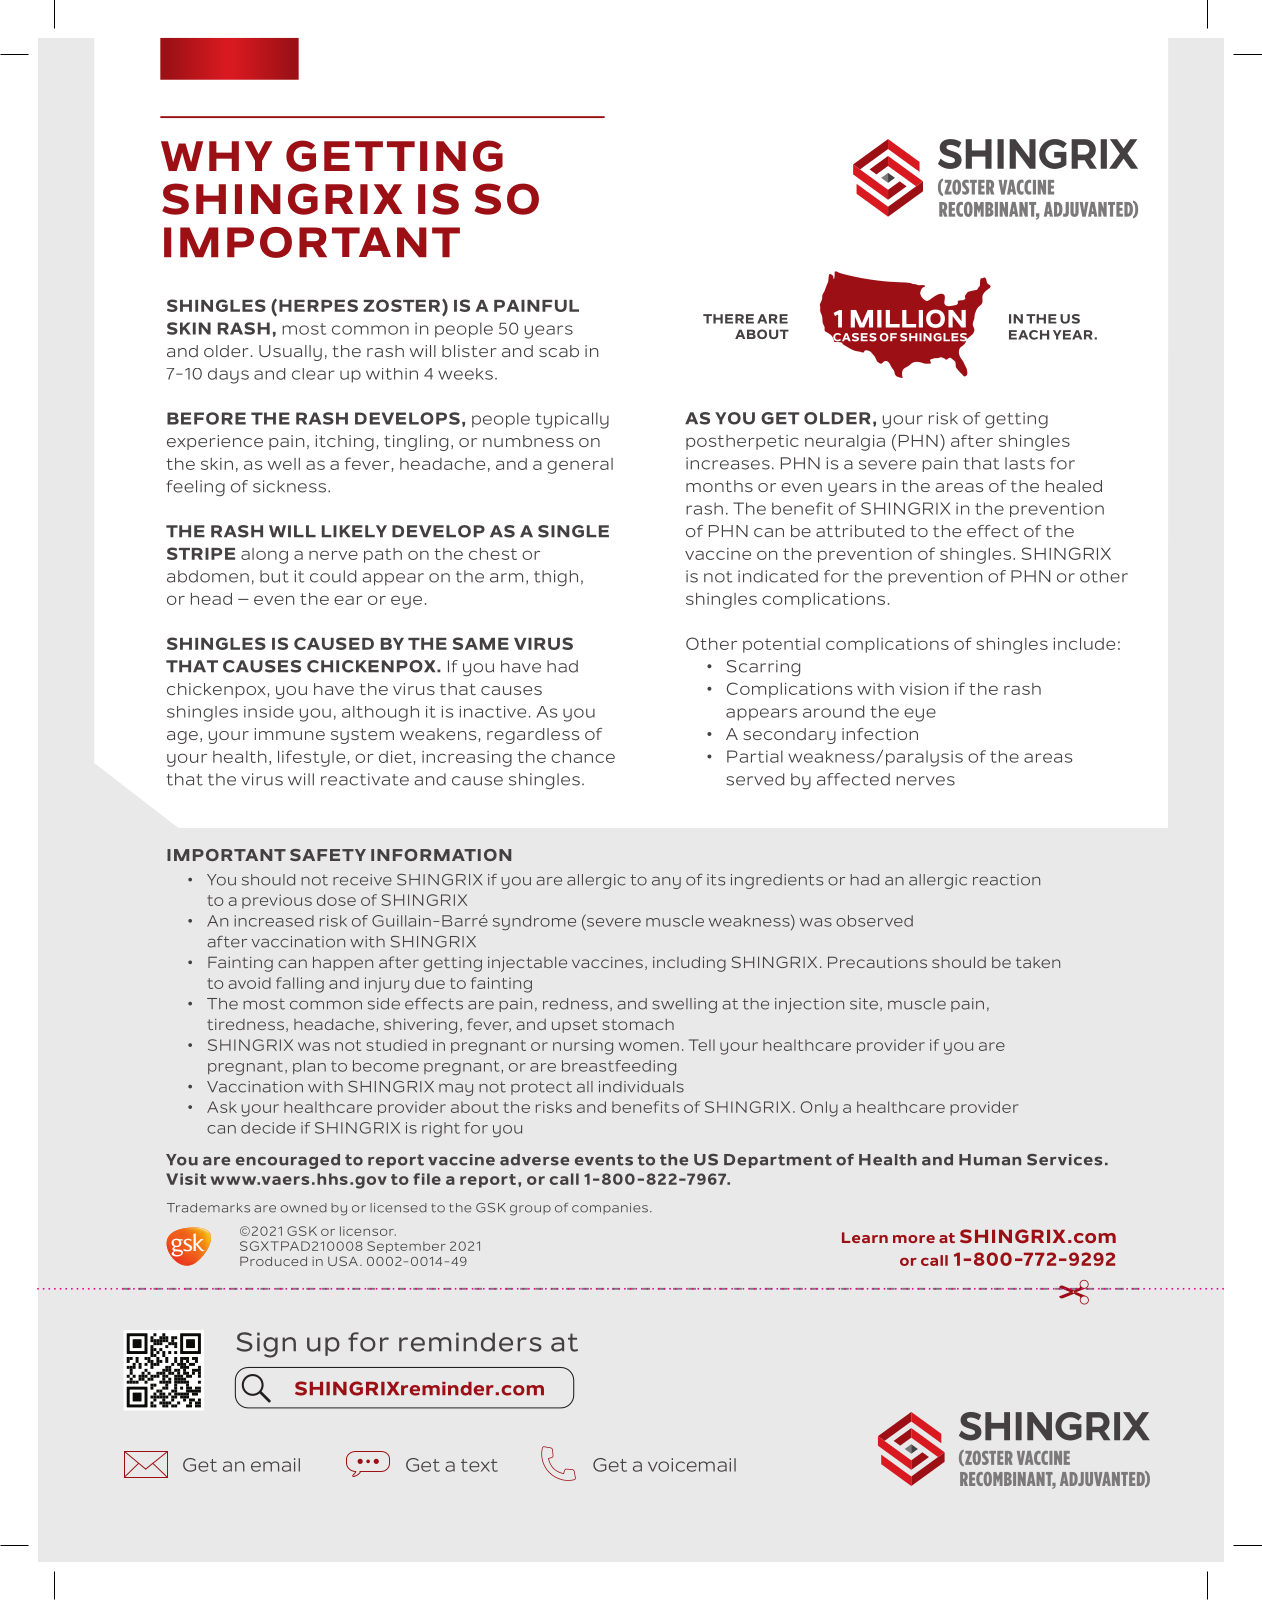  What do you see at coordinates (728, 319) in the document?
I see `THERE` at bounding box center [728, 319].
